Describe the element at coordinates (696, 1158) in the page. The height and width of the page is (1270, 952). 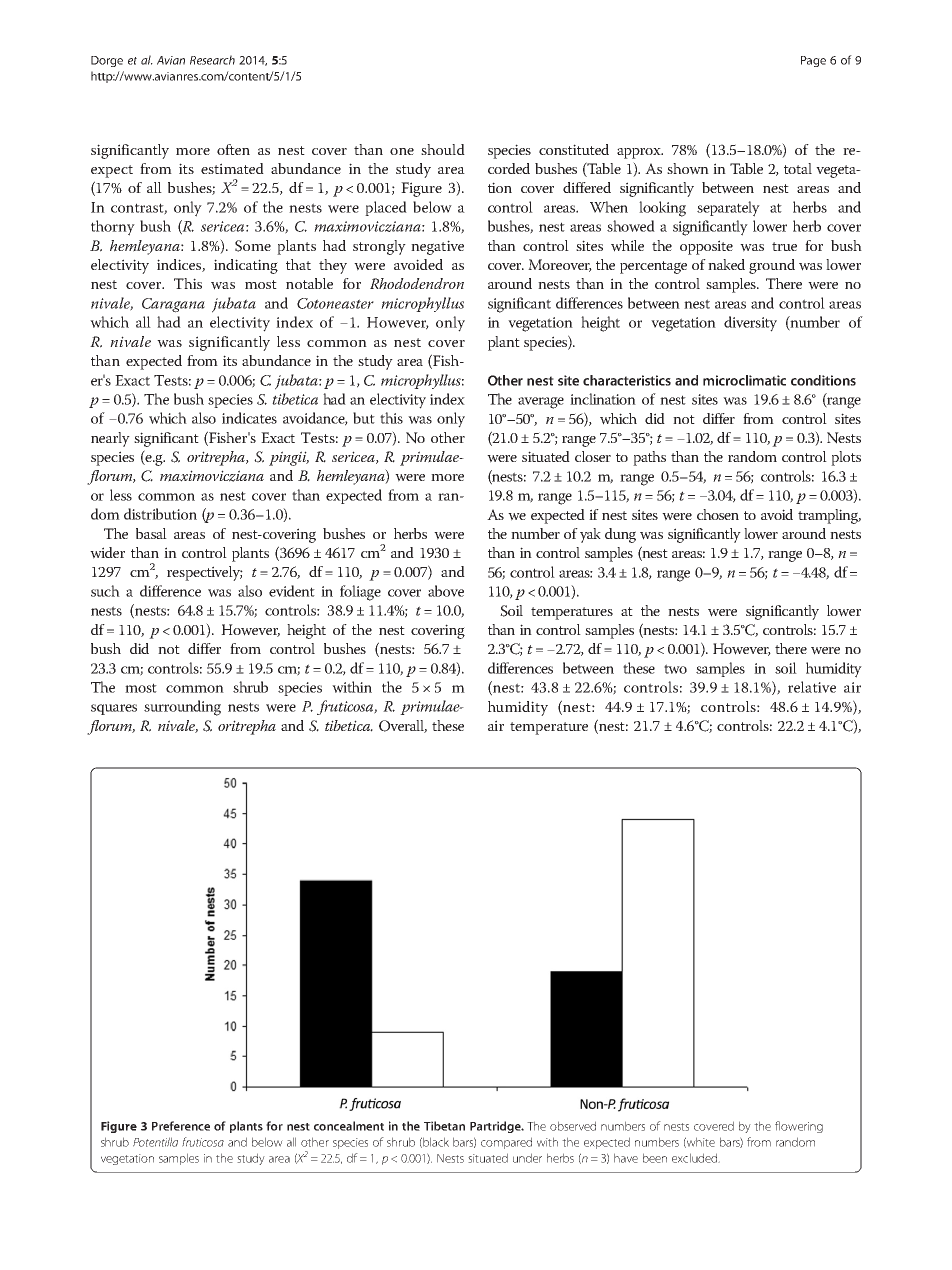
I see `excluded` at that location.
